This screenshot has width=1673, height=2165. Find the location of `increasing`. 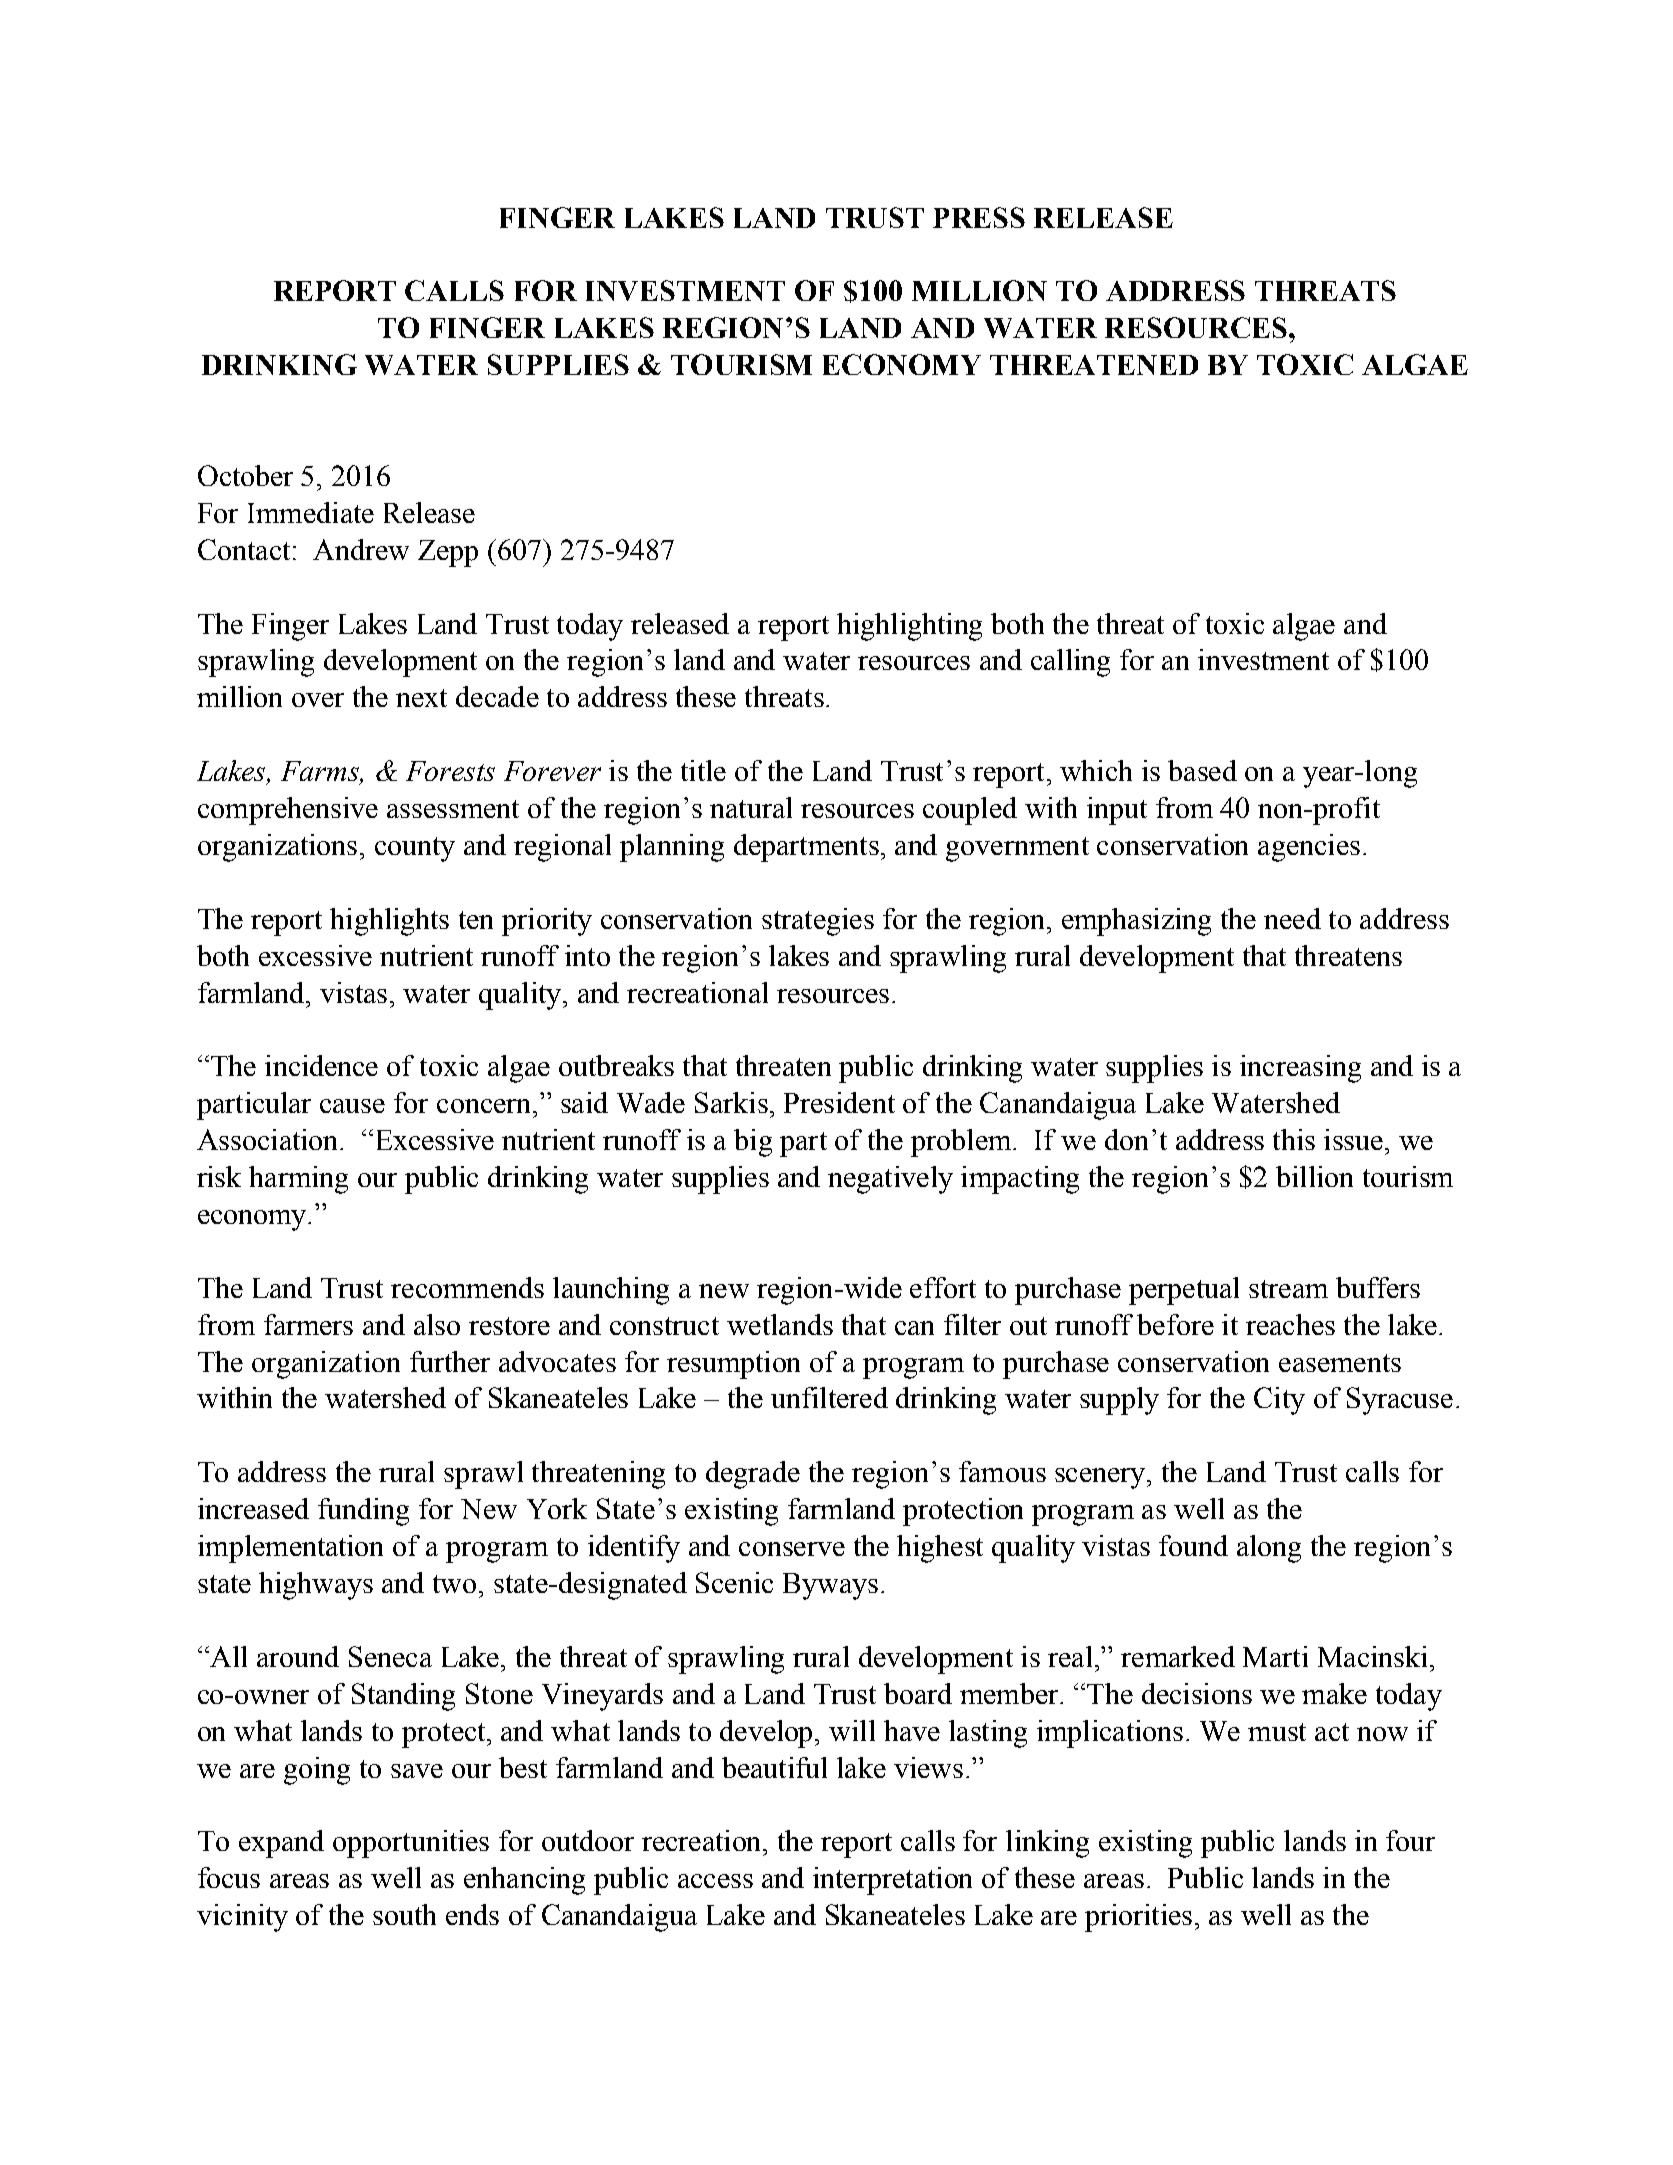

increasing is located at coordinates (1300, 1069).
